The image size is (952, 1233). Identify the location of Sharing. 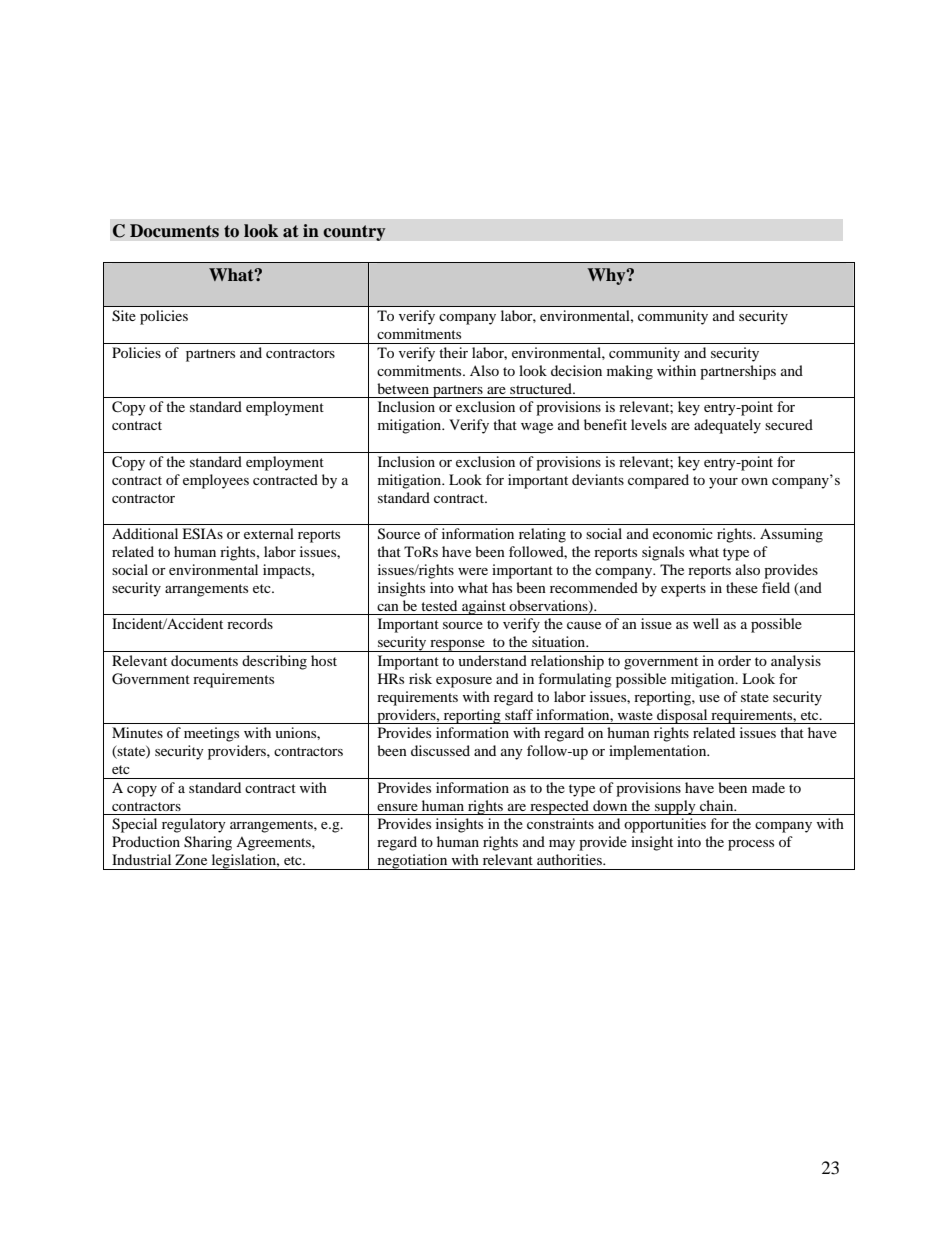
(208, 843).
